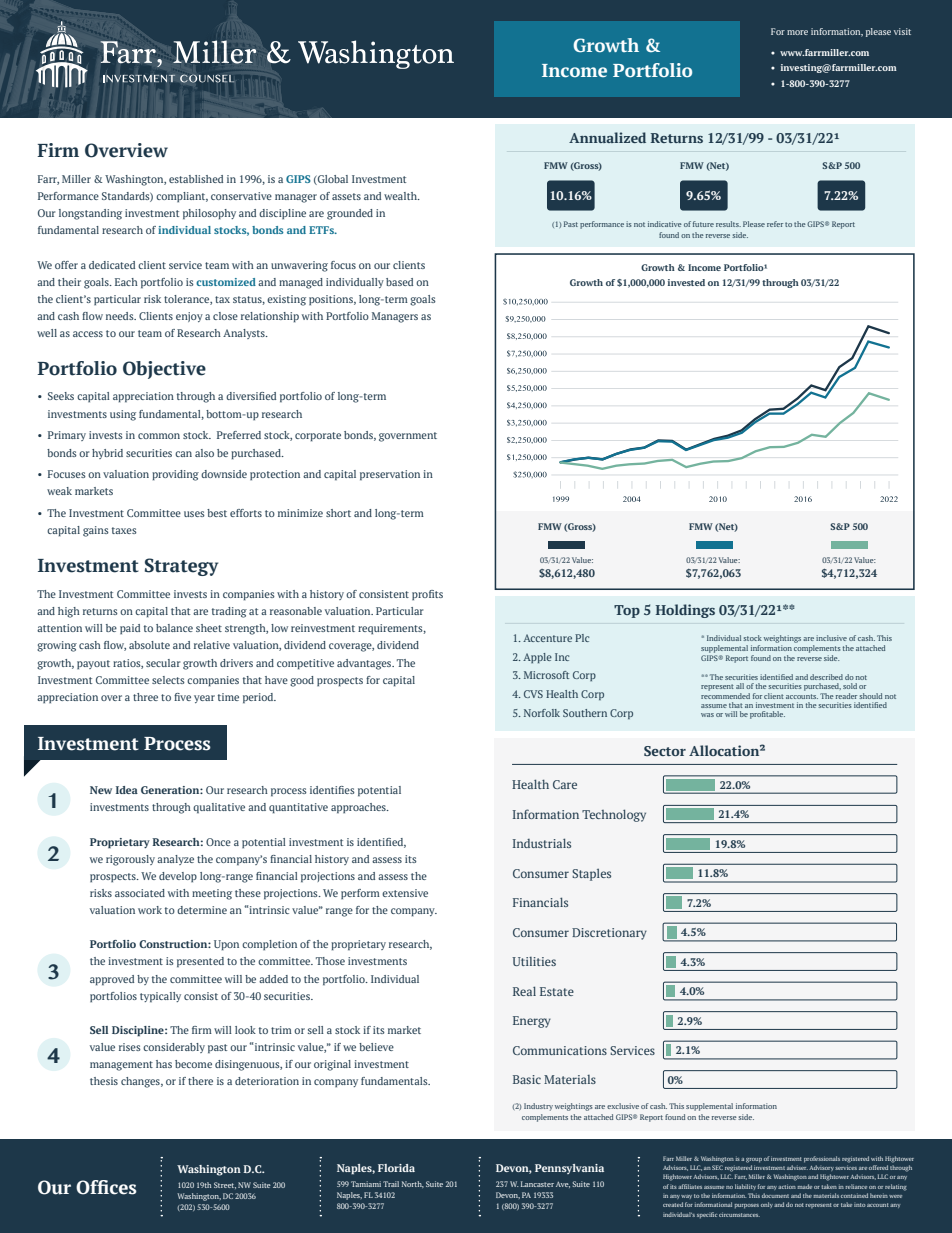 This screenshot has width=952, height=1233. I want to click on more, so click(797, 32).
